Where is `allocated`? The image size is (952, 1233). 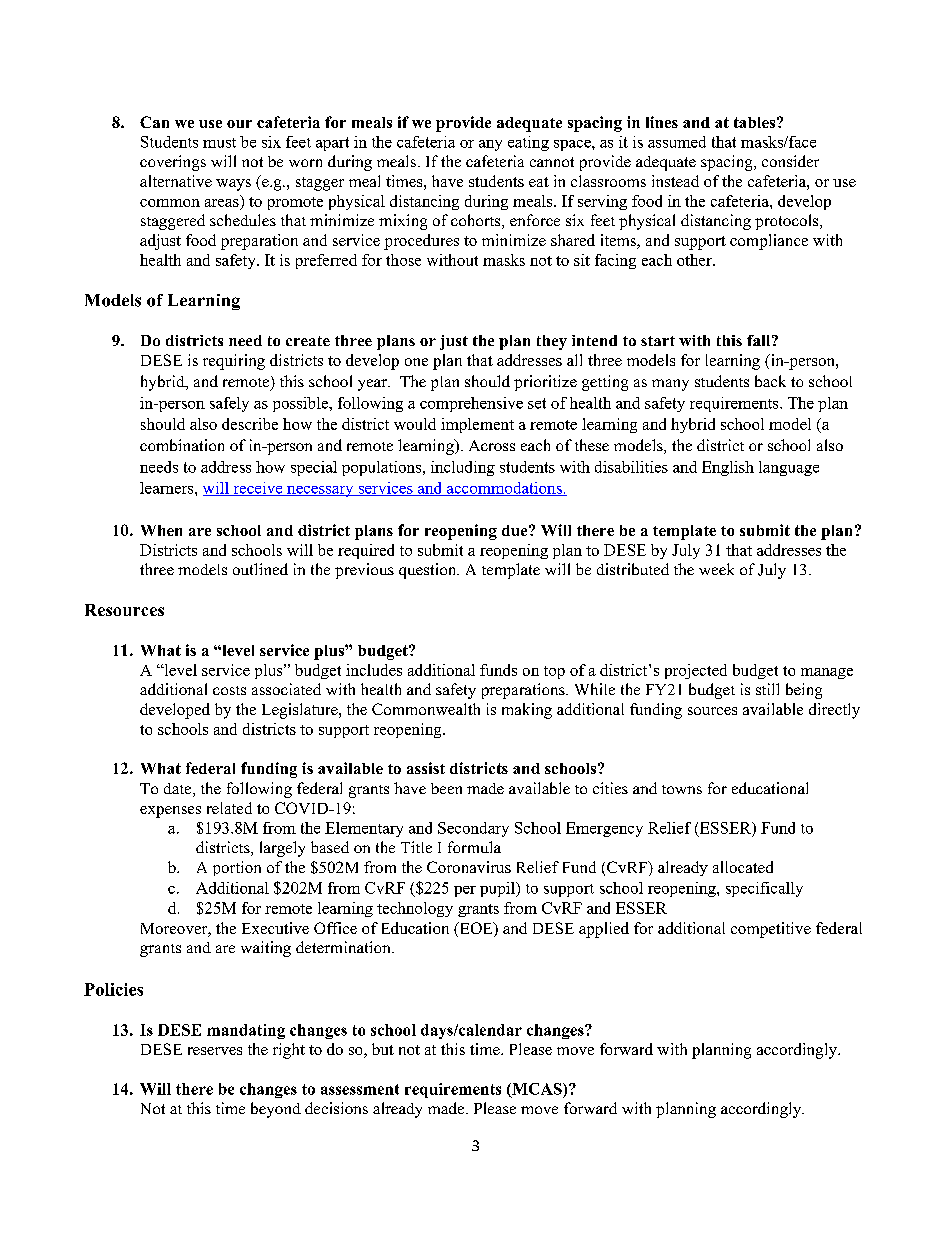 allocated is located at coordinates (743, 867).
